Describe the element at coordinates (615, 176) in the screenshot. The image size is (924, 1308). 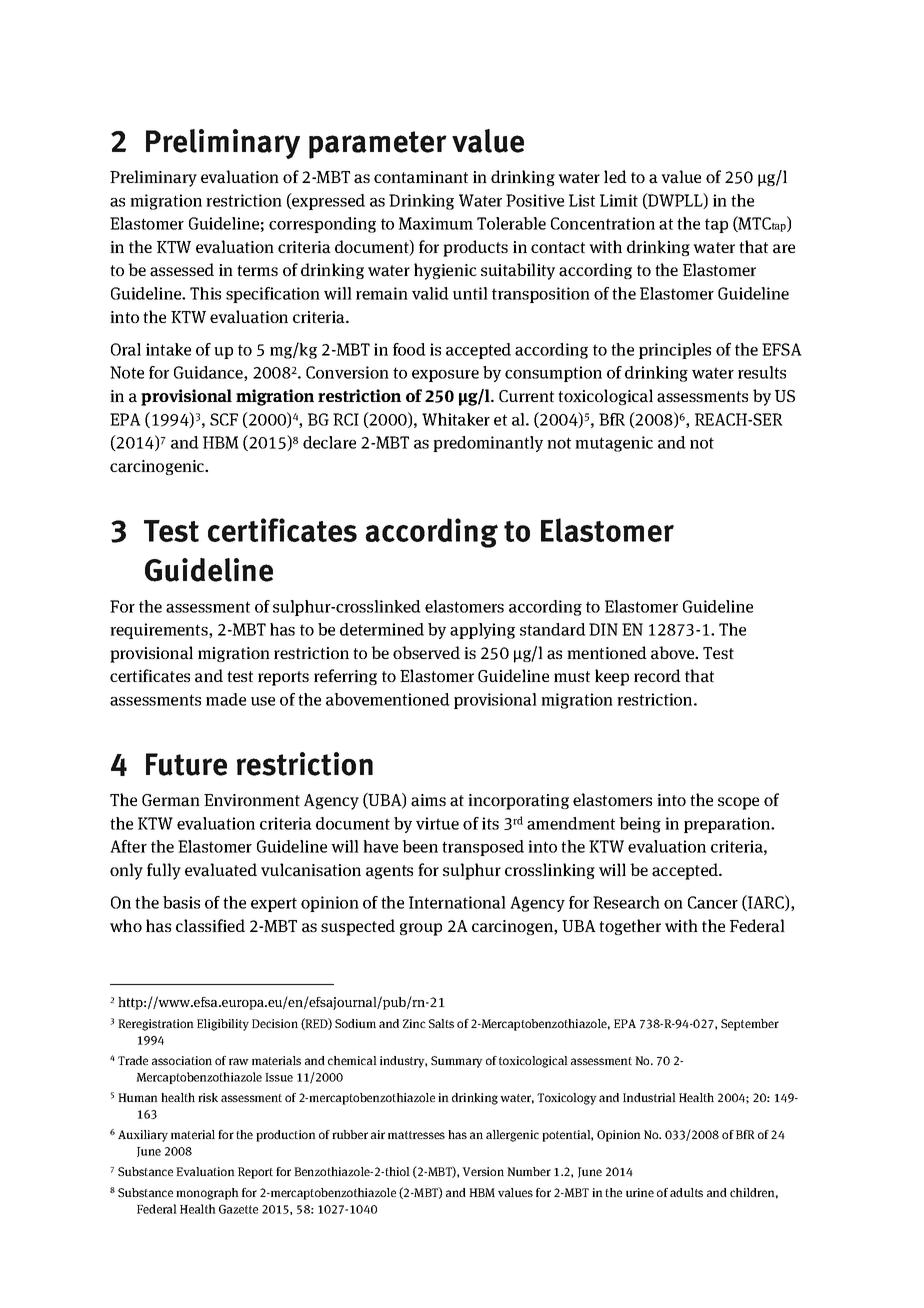
I see `led` at that location.
